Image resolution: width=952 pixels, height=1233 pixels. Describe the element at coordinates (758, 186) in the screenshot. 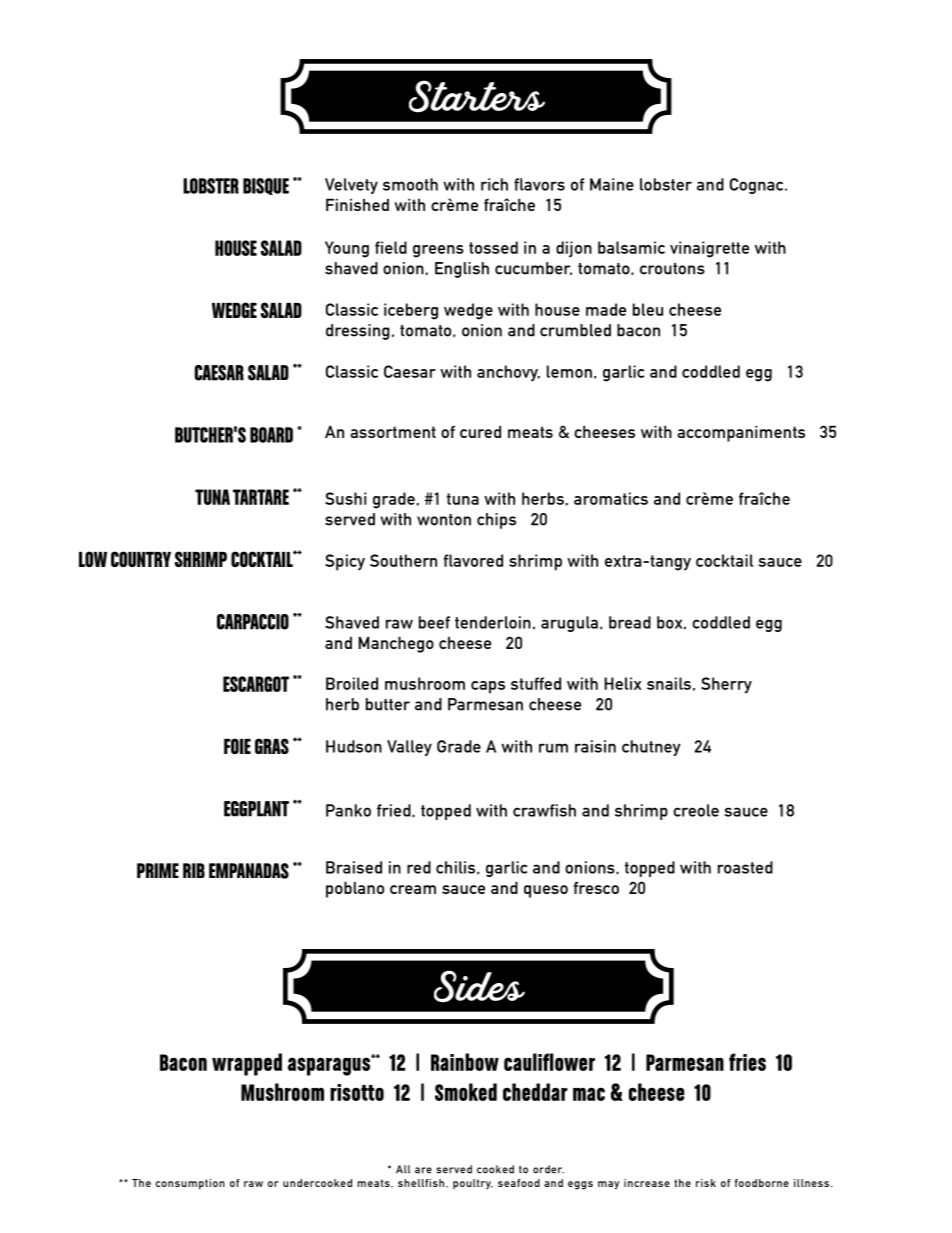

I see `Cognac` at that location.
